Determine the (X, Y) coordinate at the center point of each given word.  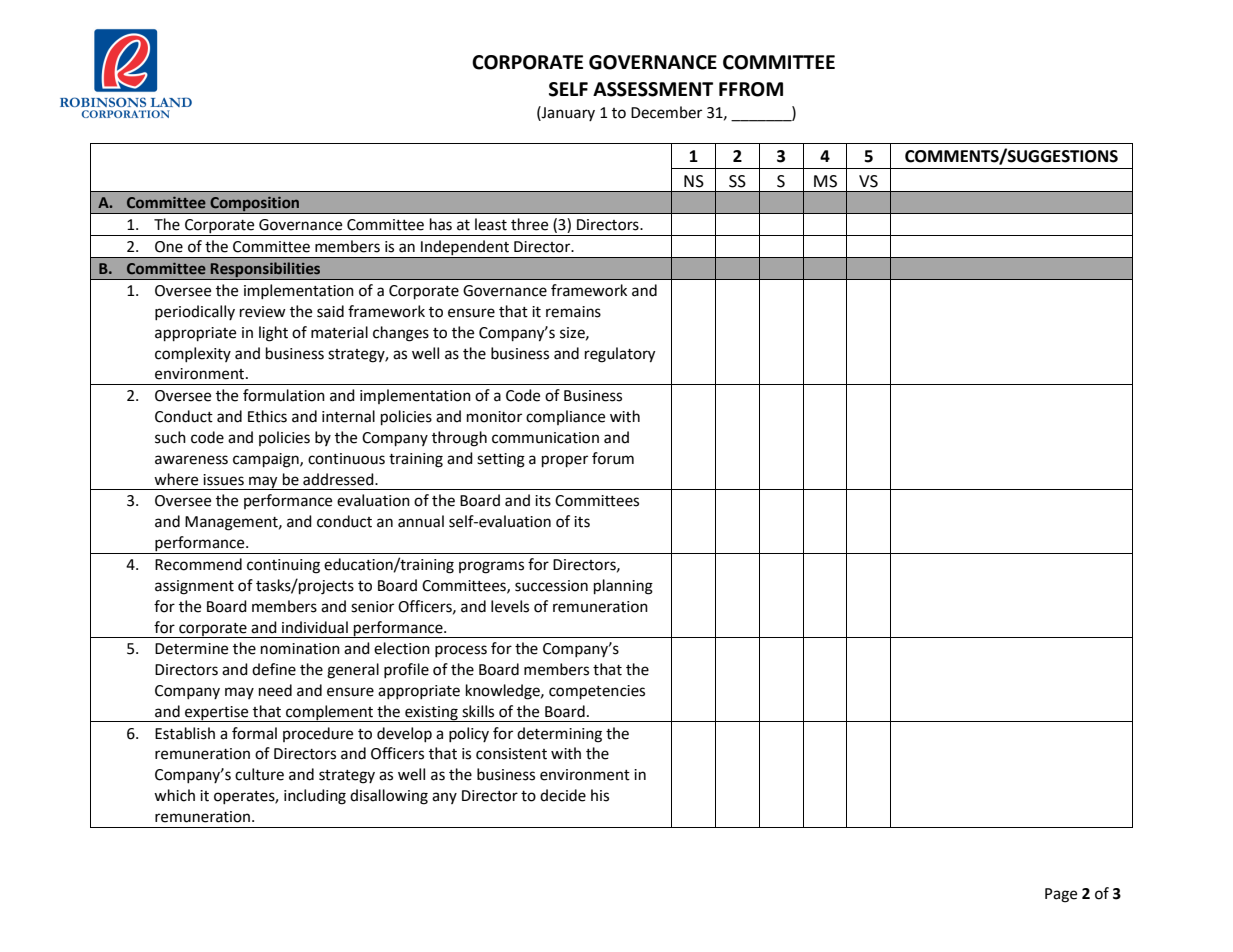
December (666, 112)
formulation (284, 395)
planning (623, 587)
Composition (255, 205)
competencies (597, 692)
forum (613, 458)
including (315, 797)
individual (315, 627)
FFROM (751, 89)
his (600, 795)
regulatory (620, 355)
